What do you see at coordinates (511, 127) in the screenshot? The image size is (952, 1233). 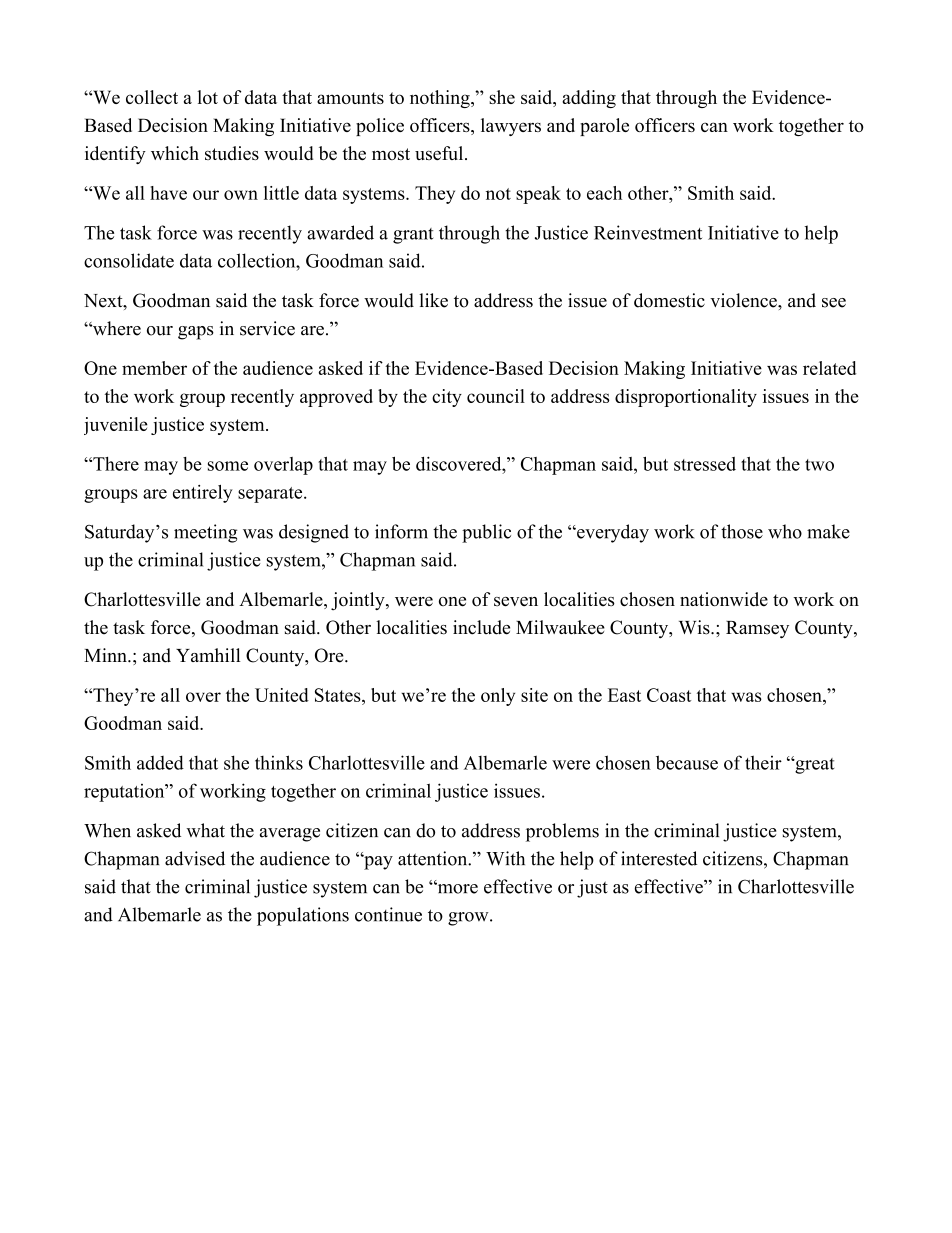 I see `lawyers` at bounding box center [511, 127].
